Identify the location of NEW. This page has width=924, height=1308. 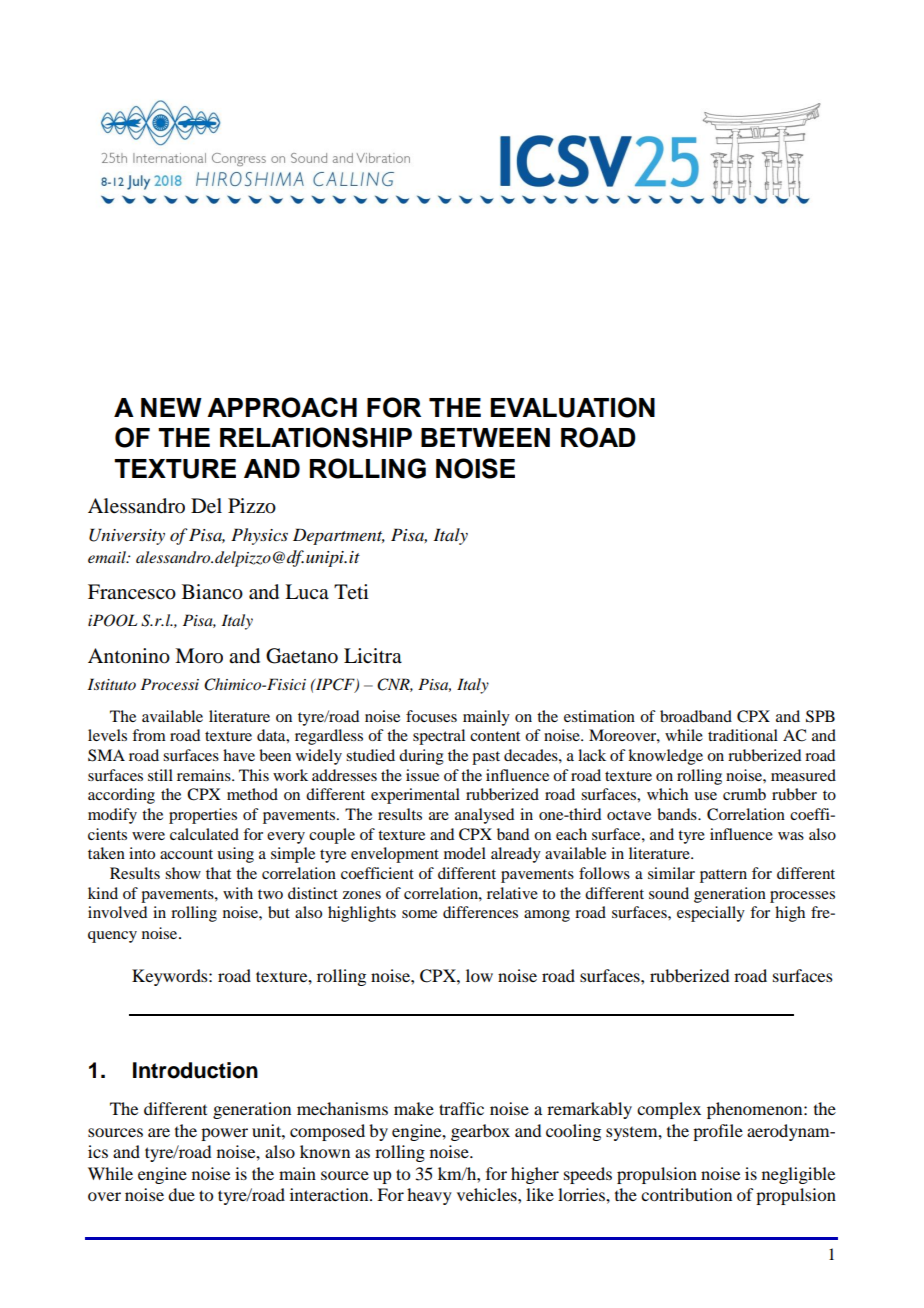
(171, 407).
